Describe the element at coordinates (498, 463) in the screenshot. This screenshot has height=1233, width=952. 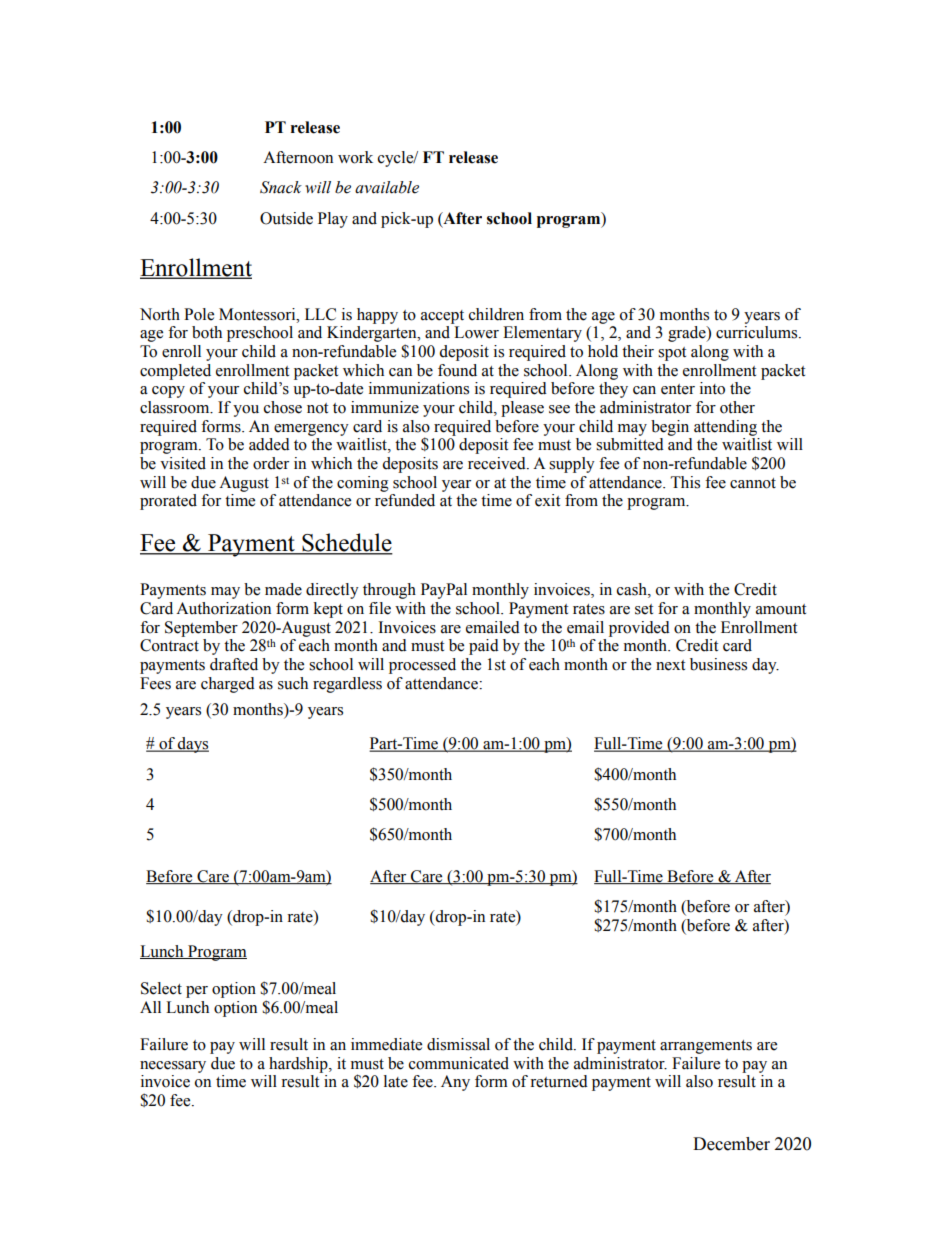
I see `received` at that location.
